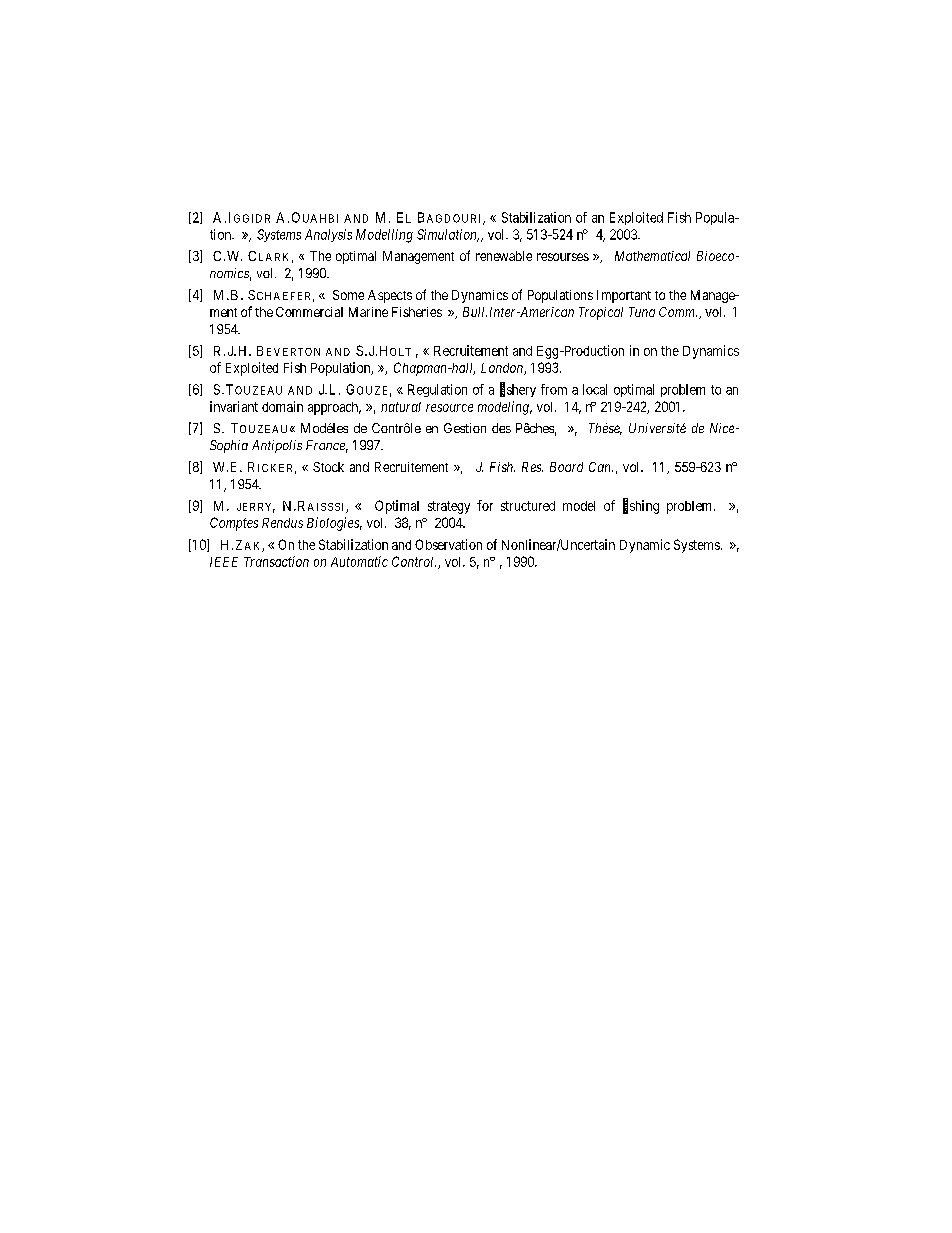 The width and height of the image is (952, 1233). I want to click on Automatic, so click(359, 561).
